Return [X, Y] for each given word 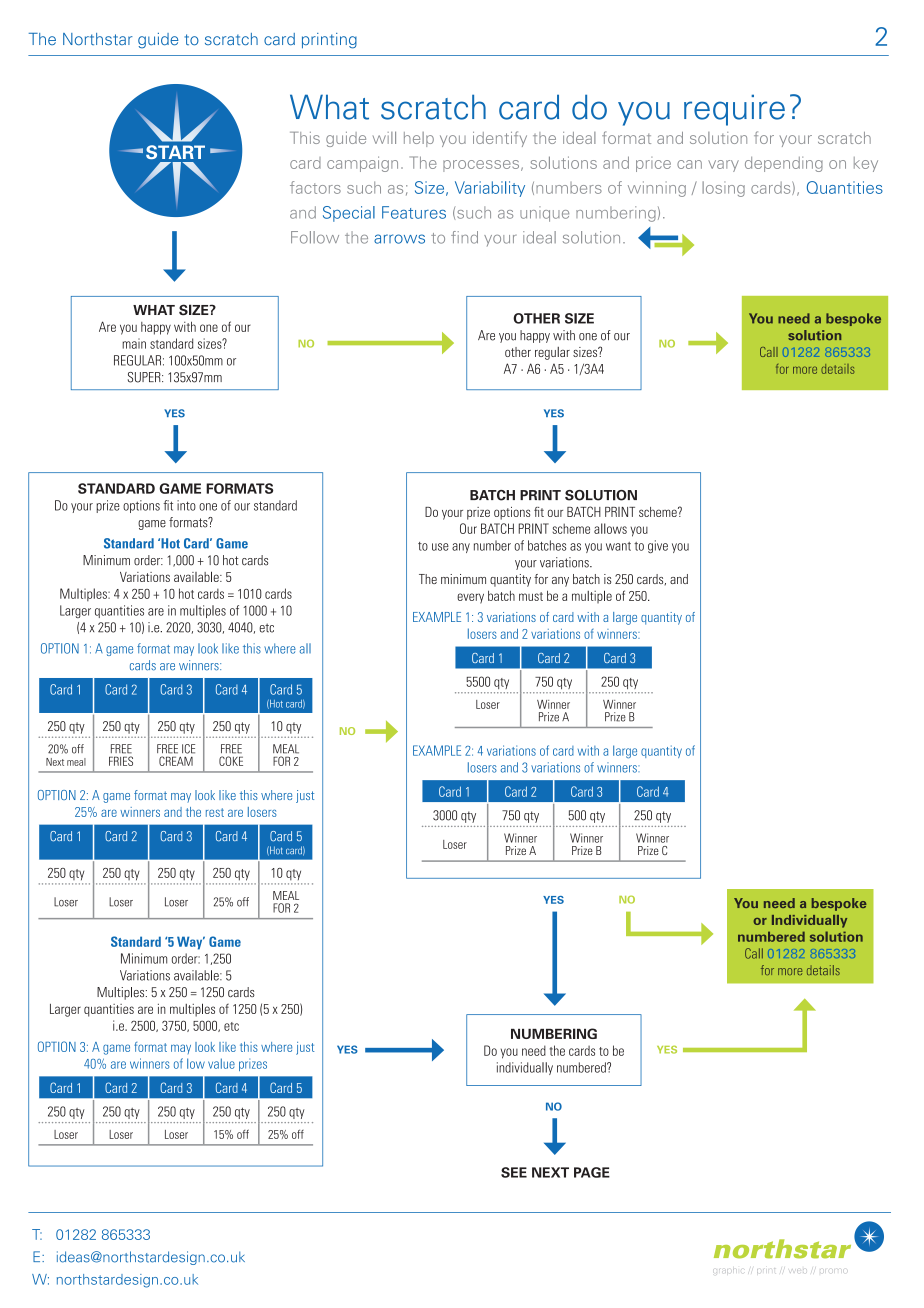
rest [215, 812]
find [464, 237]
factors [315, 187]
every [470, 598]
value [221, 1063]
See [514, 1172]
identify [500, 139]
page [592, 1172]
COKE [231, 761]
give [658, 546]
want [618, 546]
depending [784, 164]
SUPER [145, 377]
